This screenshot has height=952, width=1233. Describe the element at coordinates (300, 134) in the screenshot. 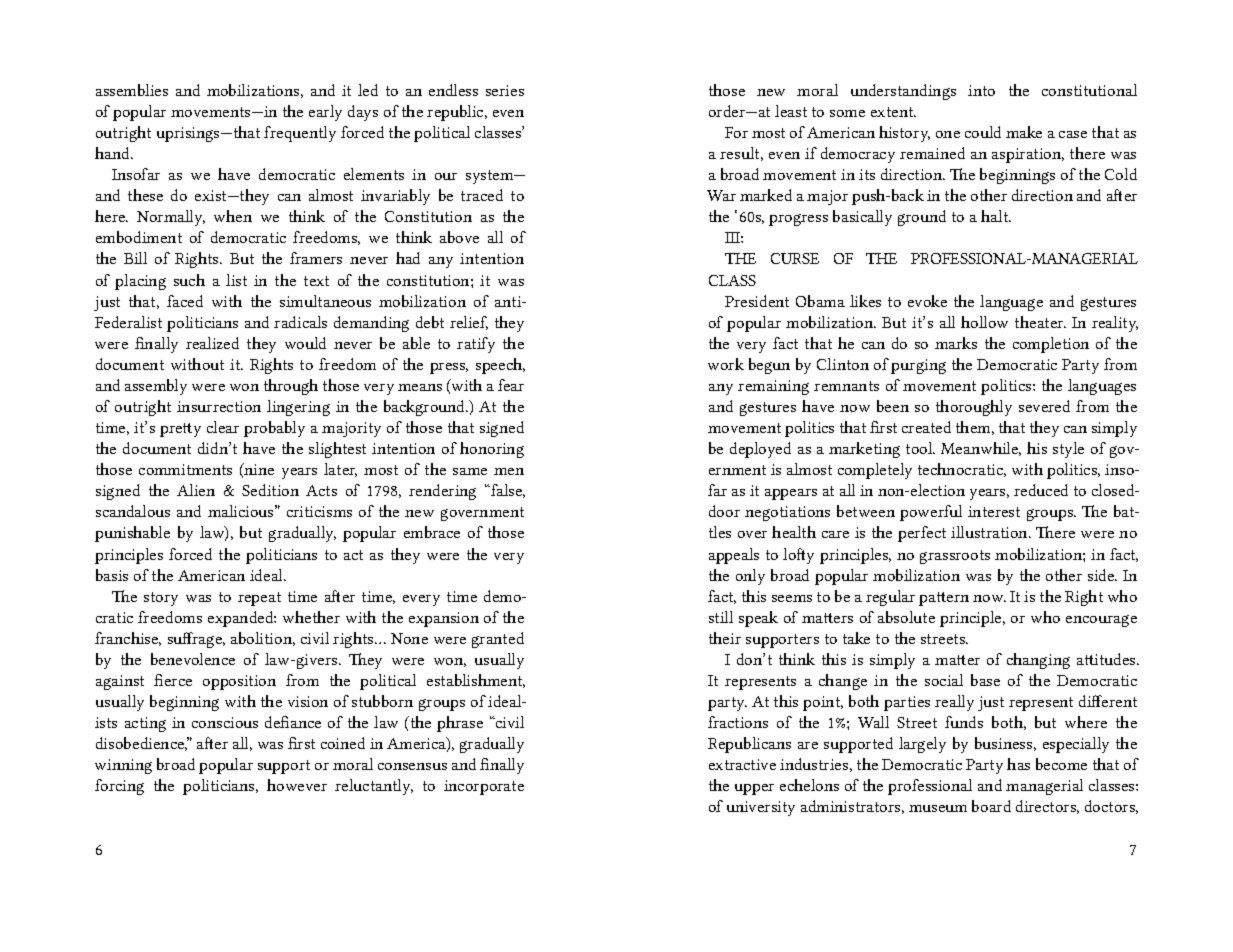

I see `frequently` at that location.
